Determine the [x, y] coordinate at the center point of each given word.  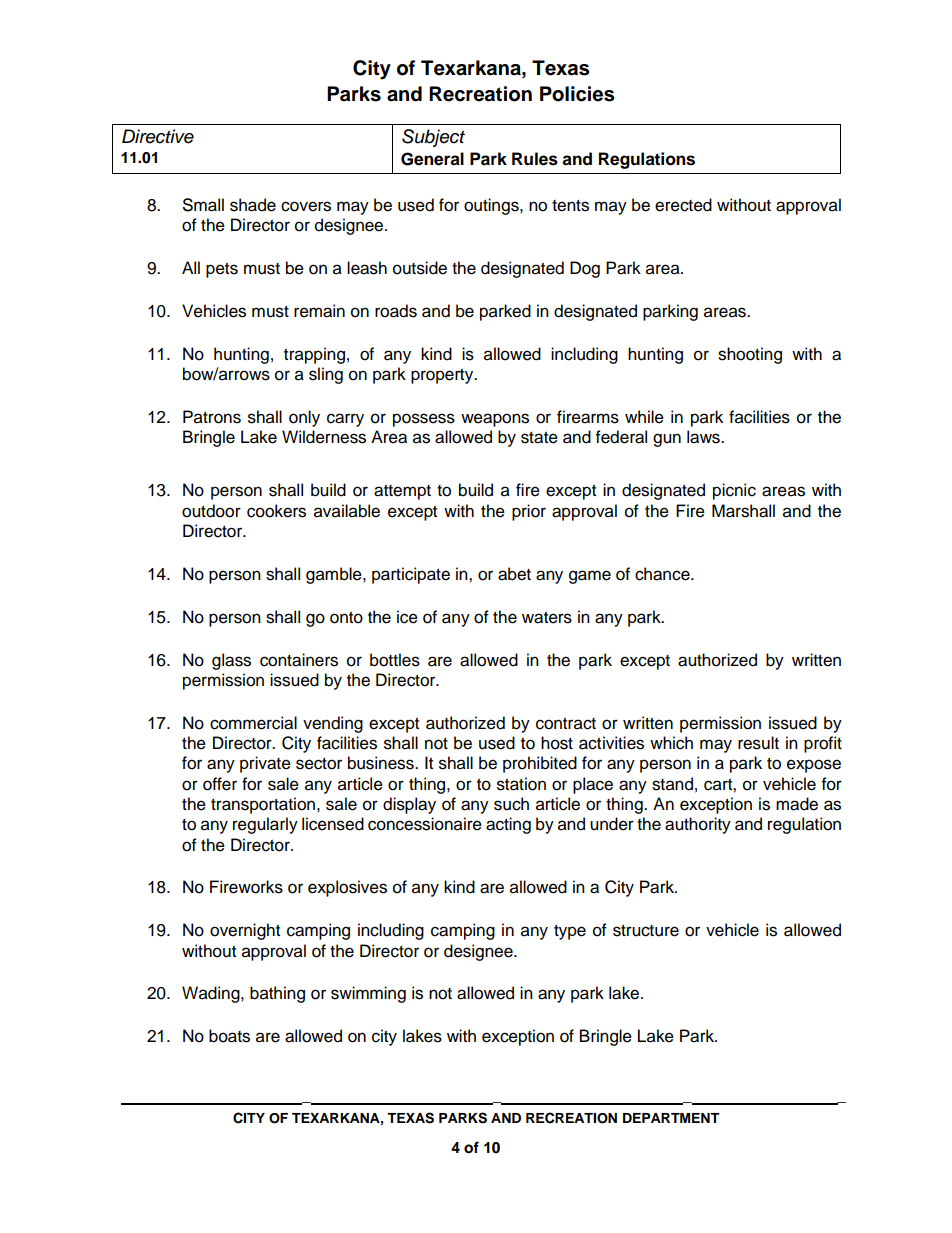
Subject [433, 138]
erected [683, 205]
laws [704, 437]
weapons [495, 420]
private [265, 764]
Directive [158, 136]
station [521, 784]
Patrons [212, 417]
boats [229, 1036]
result [758, 743]
